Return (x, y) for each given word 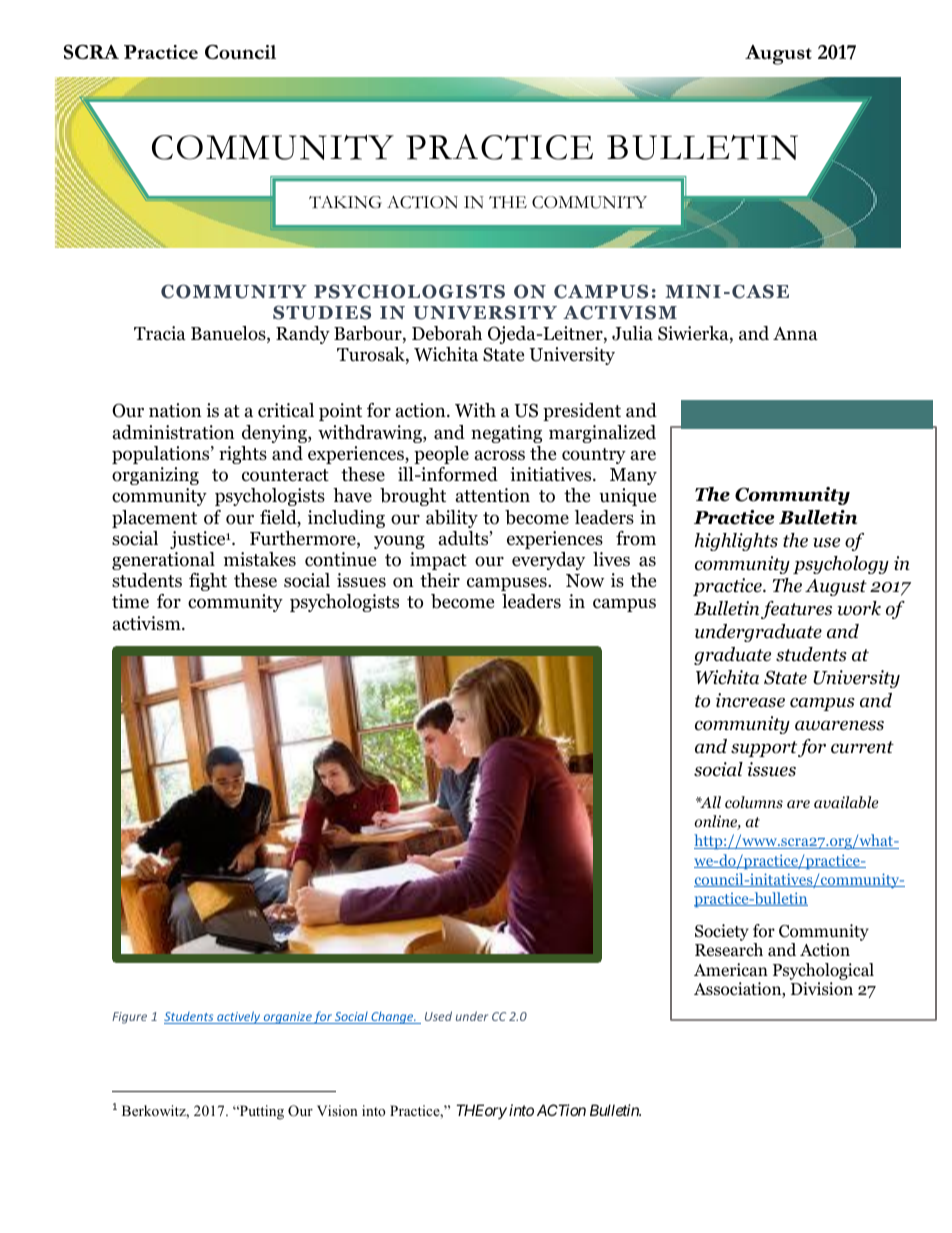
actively (239, 1017)
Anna (795, 334)
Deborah (447, 333)
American (731, 970)
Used (438, 1016)
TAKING (345, 202)
